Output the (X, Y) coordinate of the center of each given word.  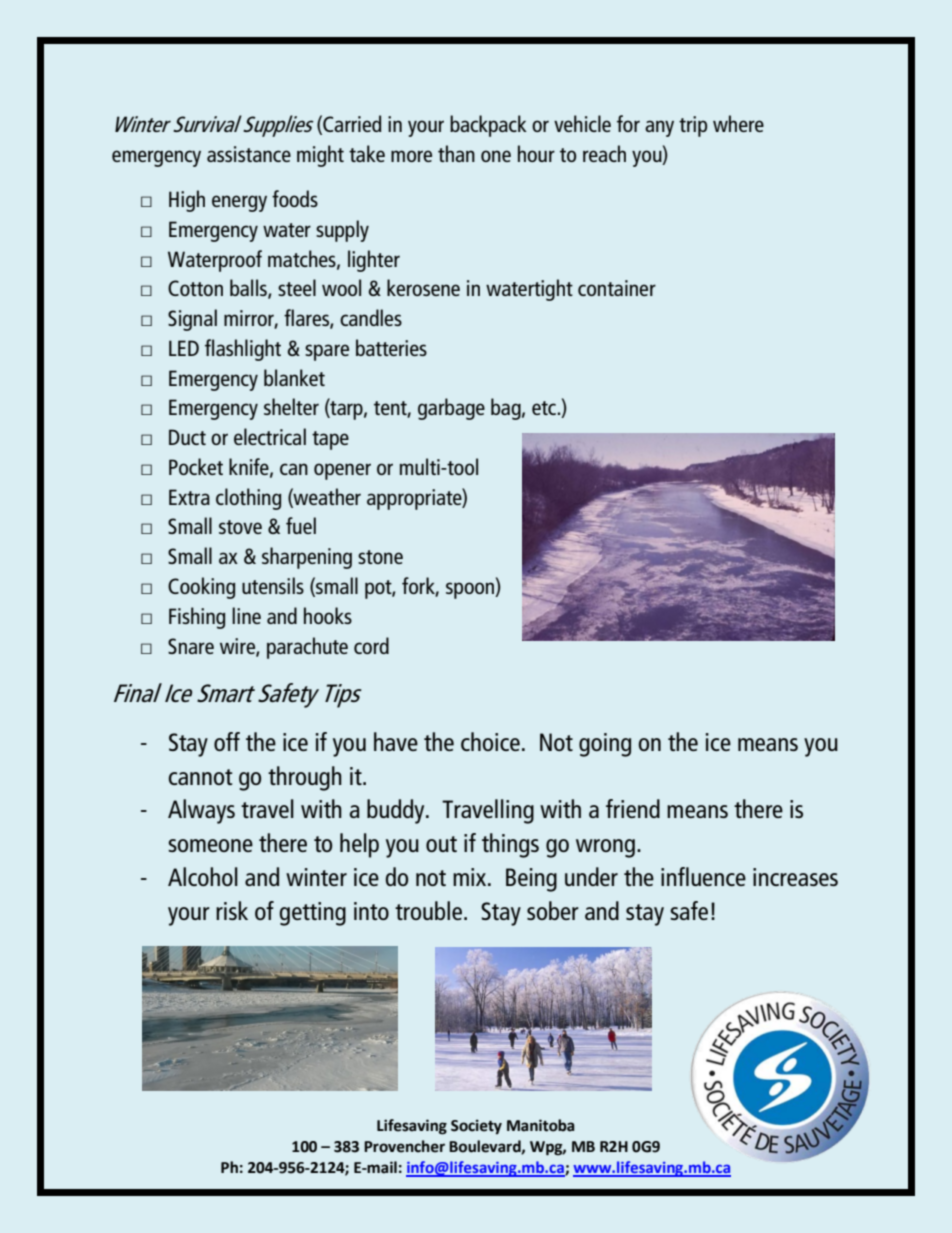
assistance (249, 154)
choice (490, 741)
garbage (451, 409)
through (305, 778)
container (617, 288)
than (456, 153)
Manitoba (541, 1125)
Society (476, 1127)
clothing (248, 499)
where (738, 123)
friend (633, 808)
